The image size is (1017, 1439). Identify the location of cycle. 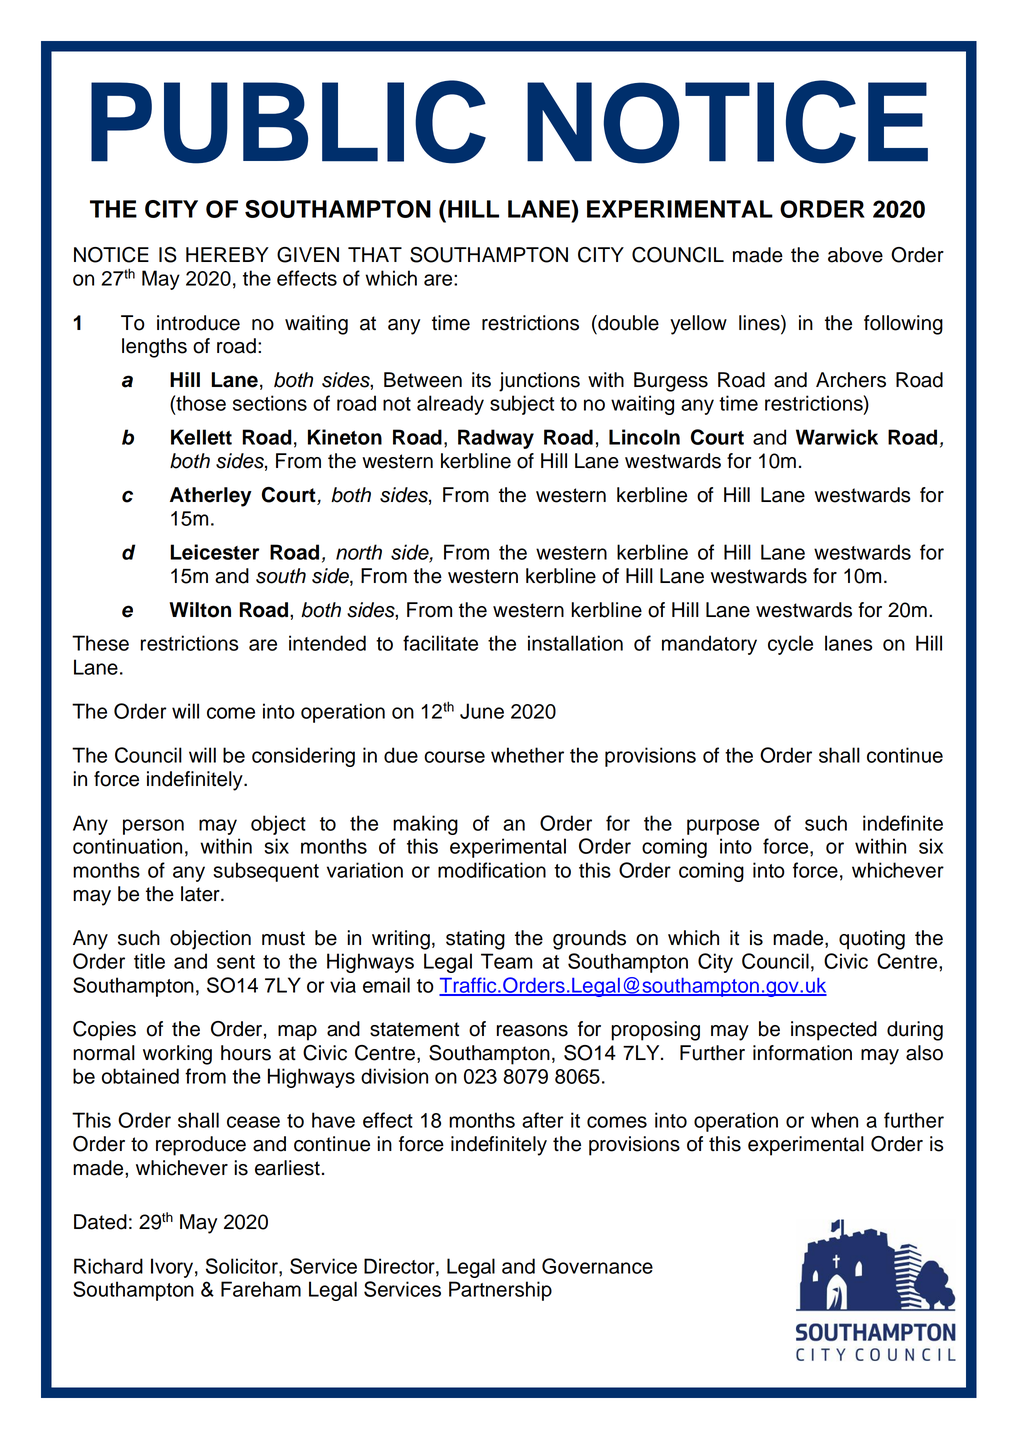
(790, 645).
